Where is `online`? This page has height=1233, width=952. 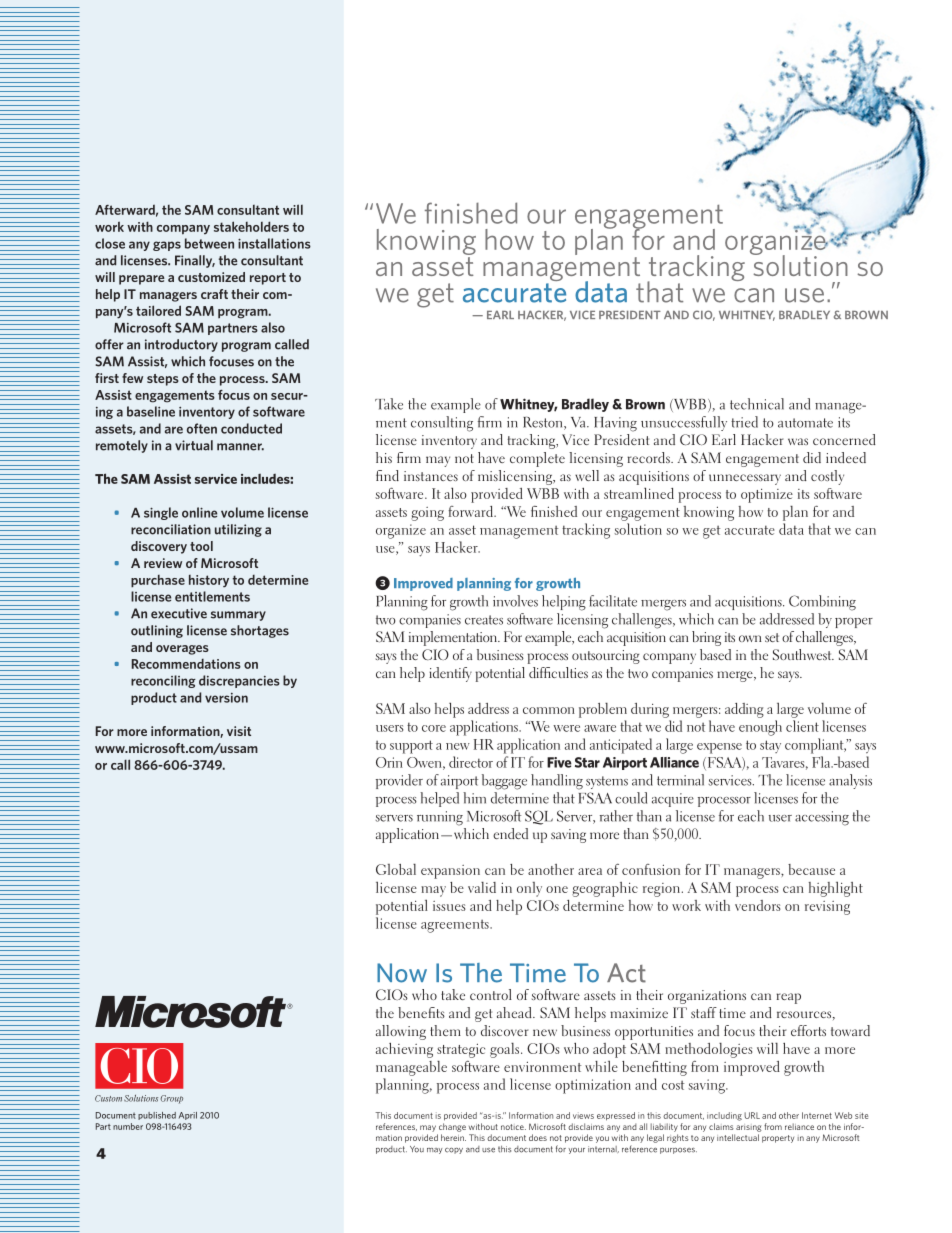
online is located at coordinates (199, 512).
